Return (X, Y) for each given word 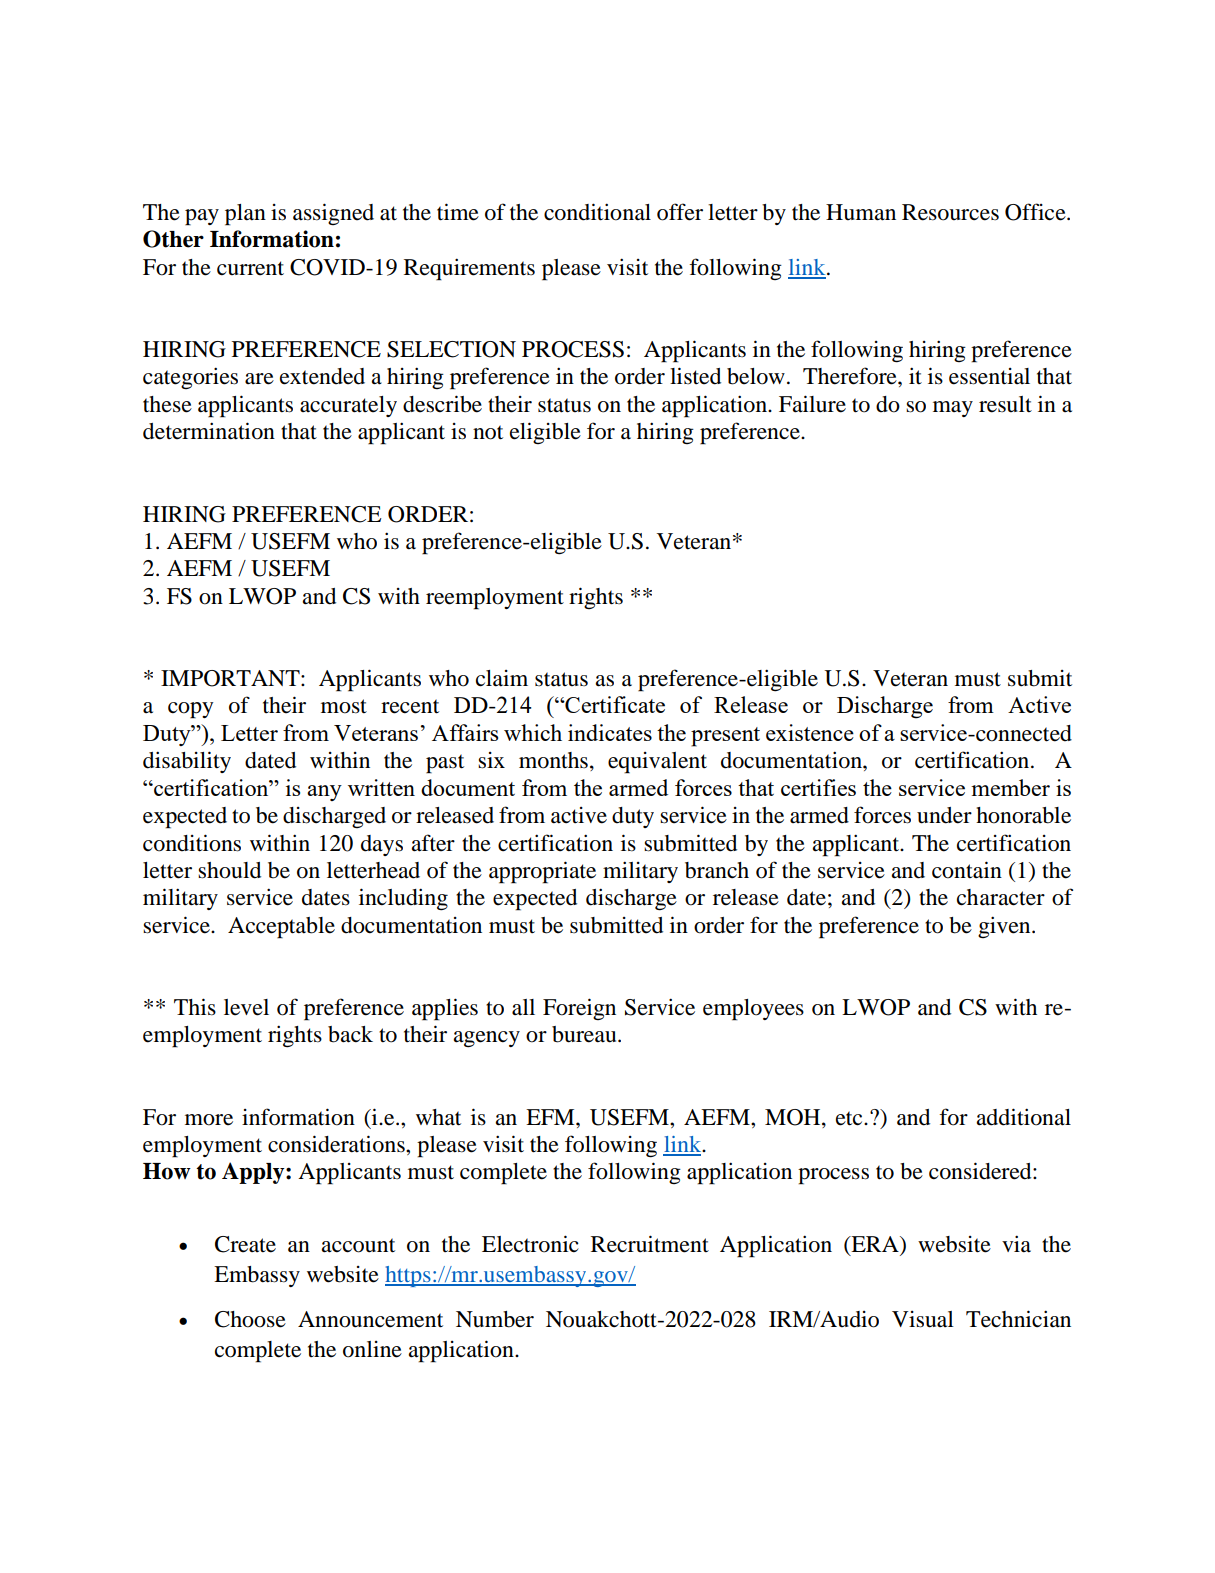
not (488, 432)
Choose (250, 1319)
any (324, 793)
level (246, 1007)
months (553, 760)
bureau (585, 1034)
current (250, 268)
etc (850, 1118)
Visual (923, 1319)
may (953, 409)
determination (209, 431)
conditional (597, 212)
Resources (950, 212)
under (944, 815)
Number (495, 1319)
